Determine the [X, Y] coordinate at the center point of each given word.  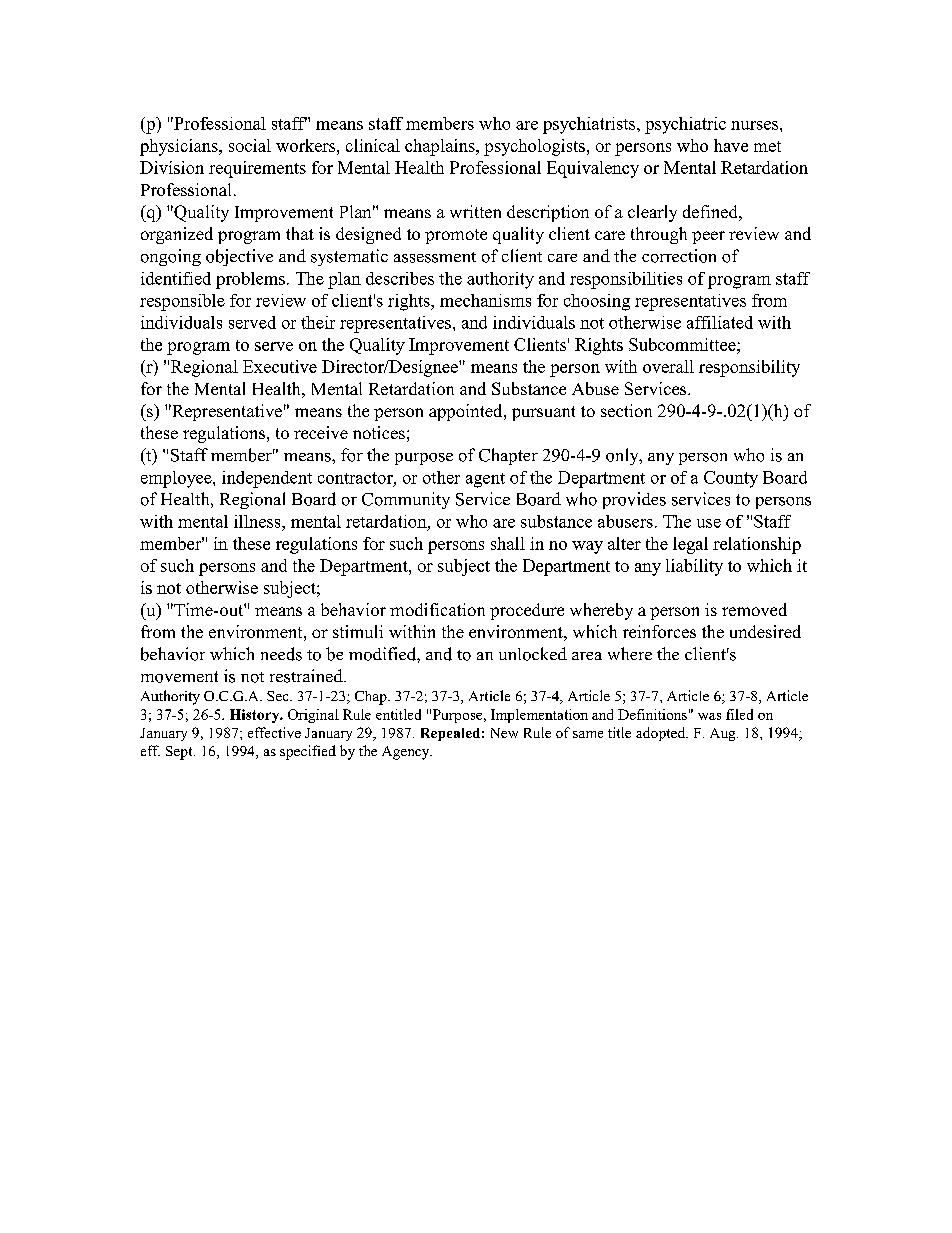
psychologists [534, 147]
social [250, 145]
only [623, 456]
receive [321, 432]
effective [274, 732]
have [731, 145]
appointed [467, 412]
